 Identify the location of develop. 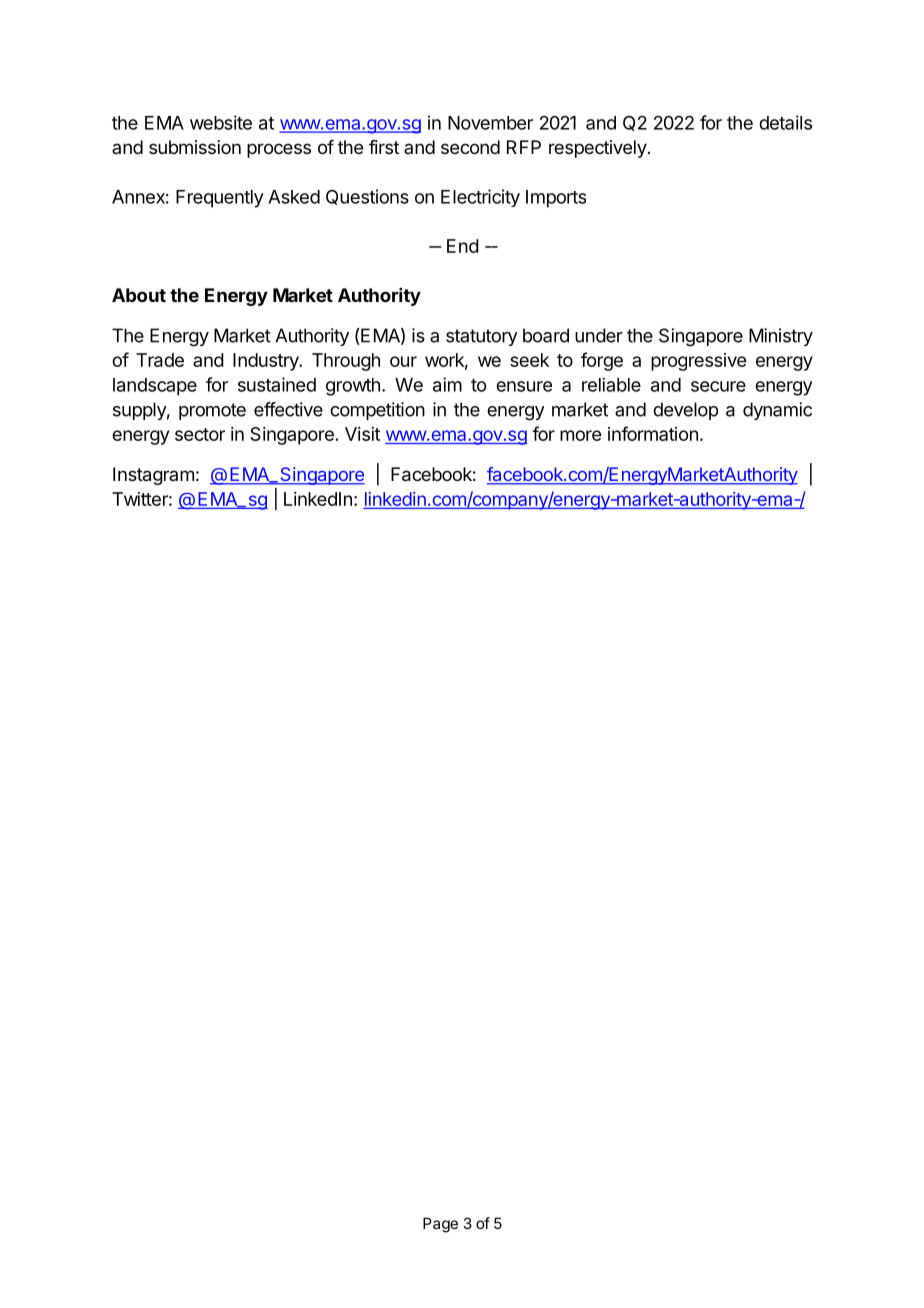
(685, 411).
